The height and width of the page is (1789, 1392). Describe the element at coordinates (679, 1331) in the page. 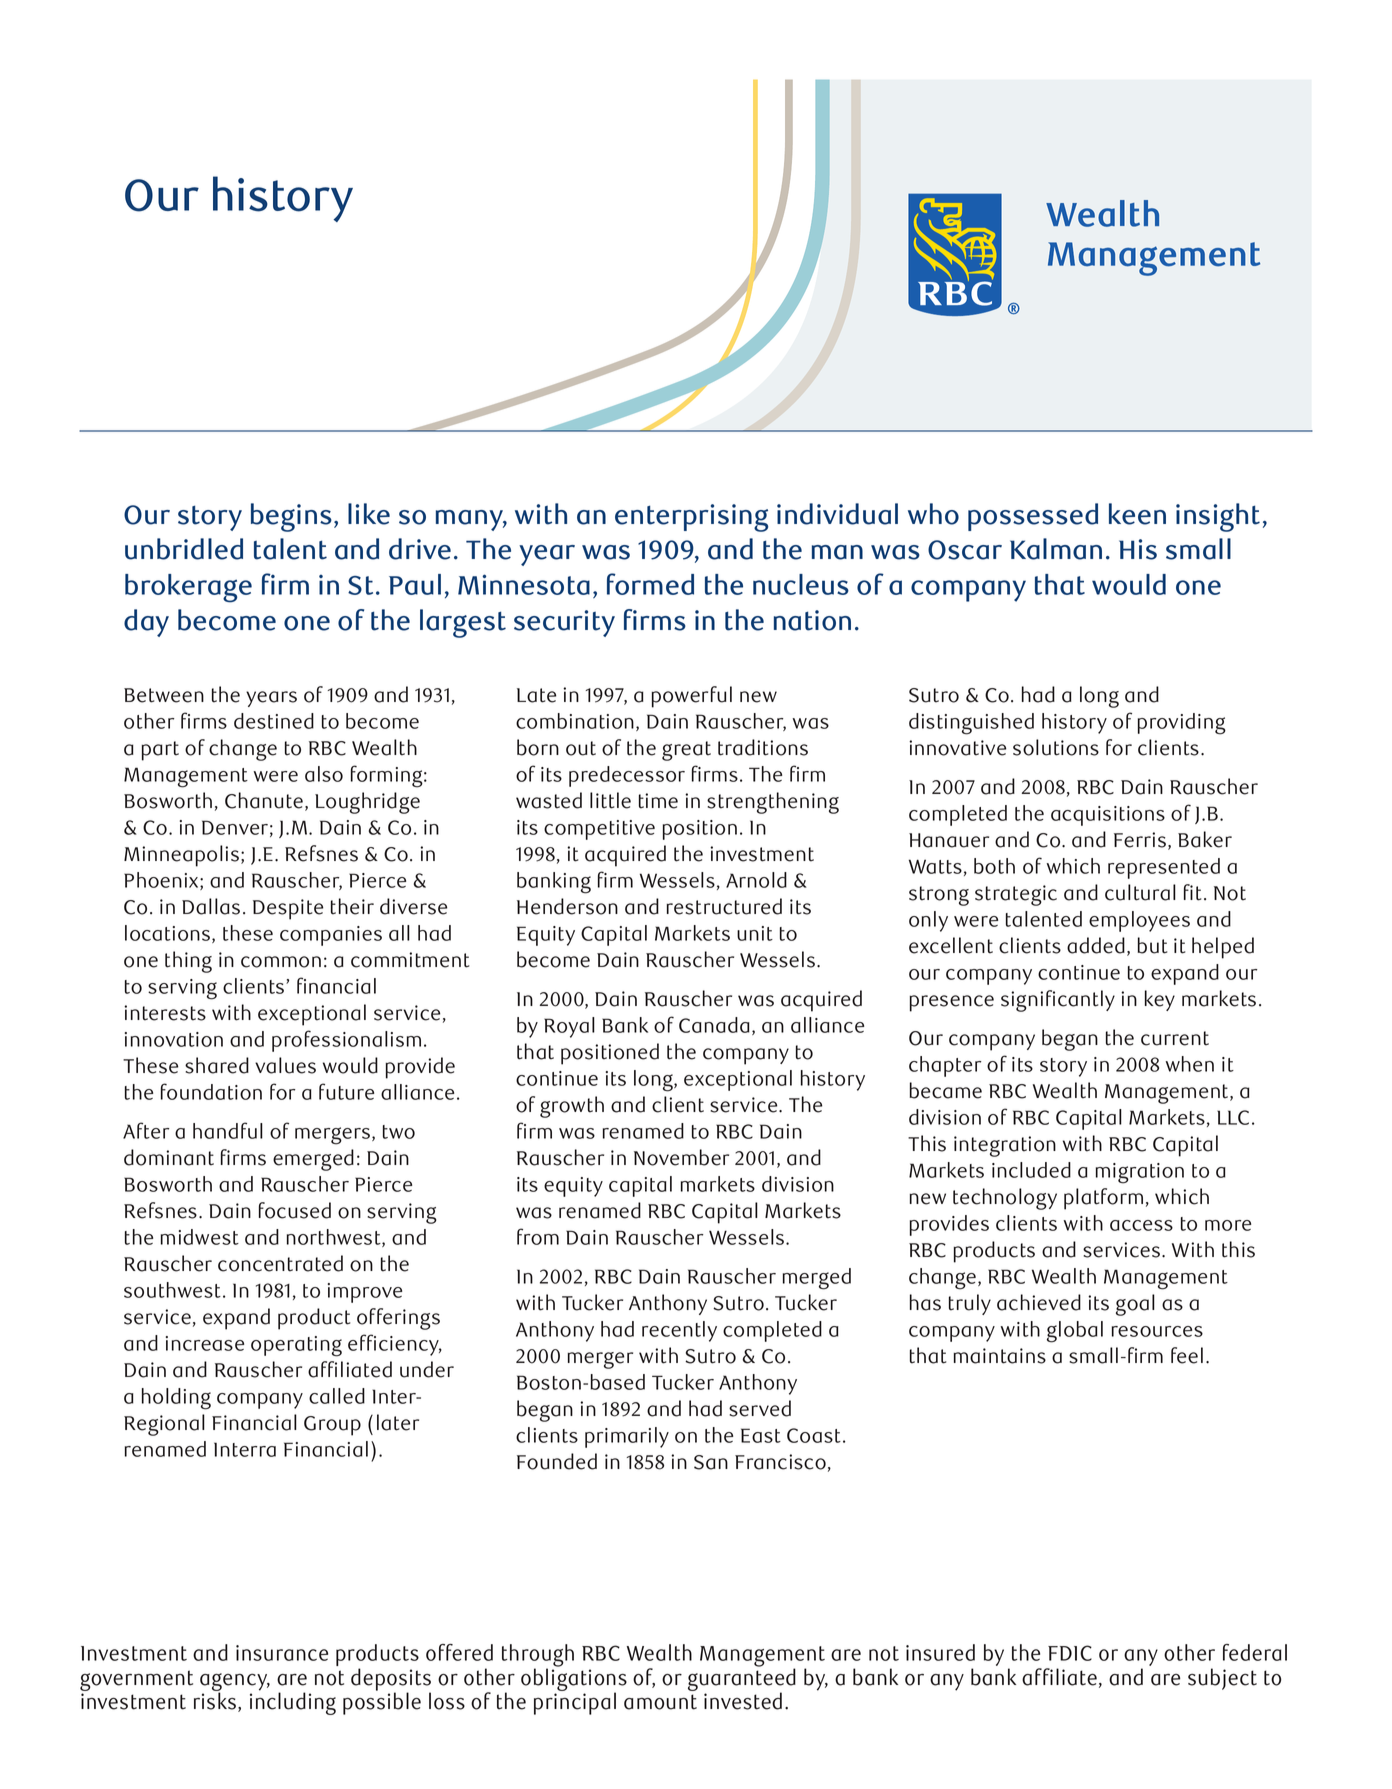

I see `recently` at that location.
